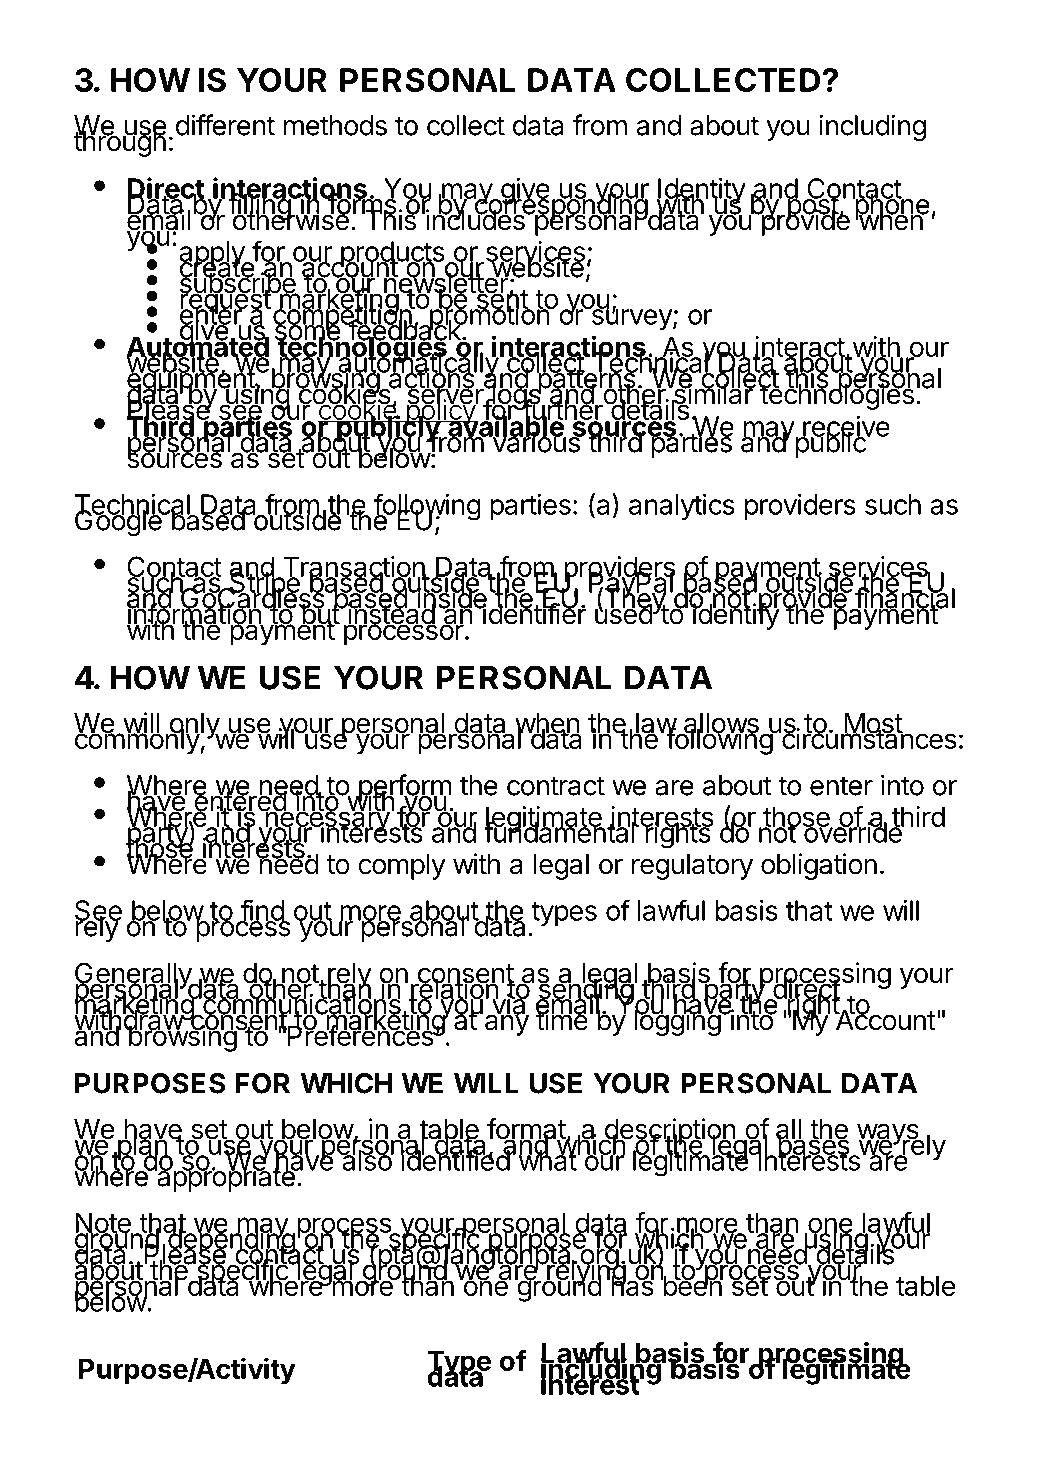  What do you see at coordinates (392, 255) in the screenshot?
I see `products` at bounding box center [392, 255].
